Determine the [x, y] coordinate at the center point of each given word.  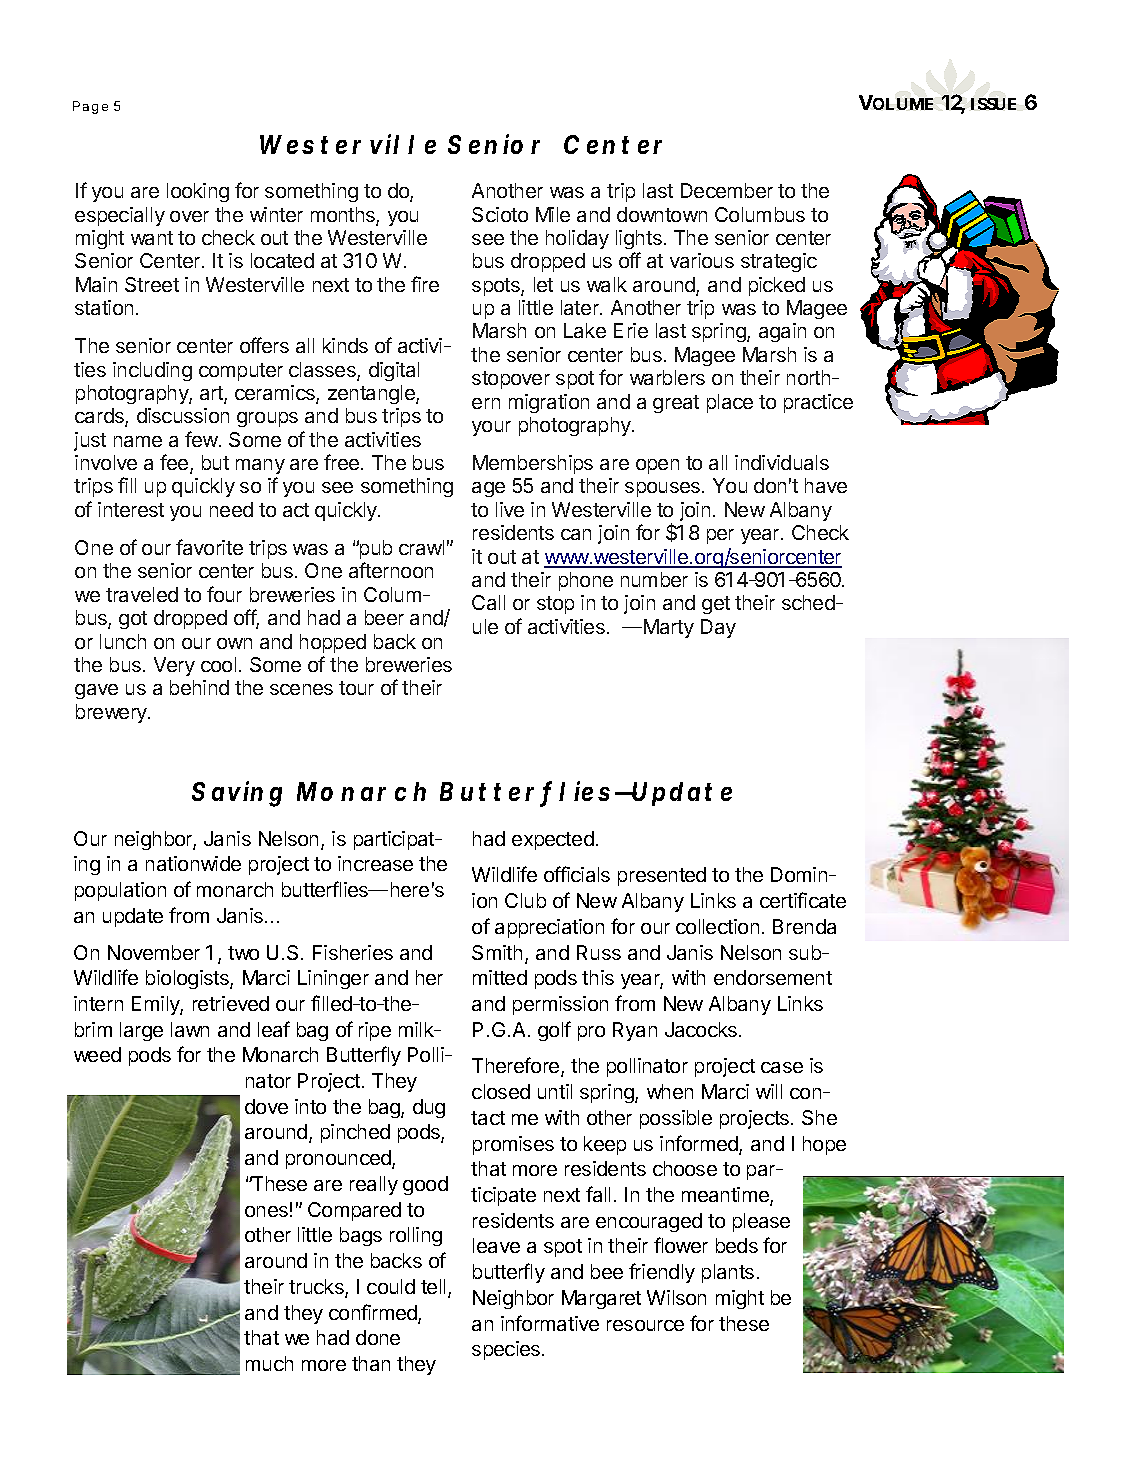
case [782, 1067]
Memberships [533, 464]
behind [199, 687]
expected [553, 840]
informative [550, 1323]
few [202, 439]
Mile [553, 214]
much [269, 1363]
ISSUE [993, 104]
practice [818, 403]
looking [198, 192]
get [716, 605]
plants [728, 1273]
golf [554, 1031]
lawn [190, 1029]
